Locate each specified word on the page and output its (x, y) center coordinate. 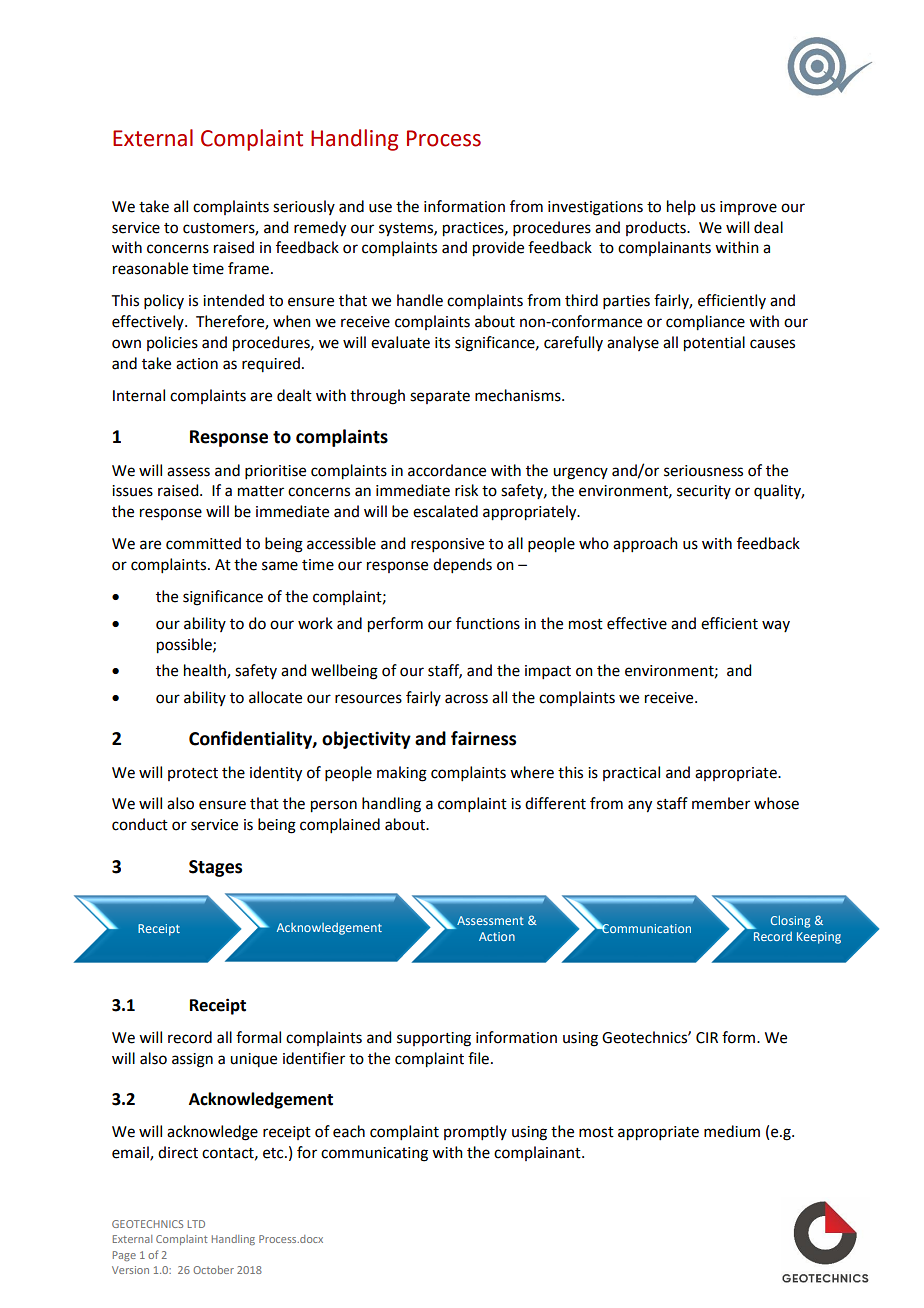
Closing (790, 922)
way (776, 626)
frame (248, 268)
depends (462, 565)
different (555, 803)
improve (748, 208)
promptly (475, 1132)
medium (732, 1131)
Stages (215, 868)
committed (203, 543)
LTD (196, 1224)
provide (498, 249)
